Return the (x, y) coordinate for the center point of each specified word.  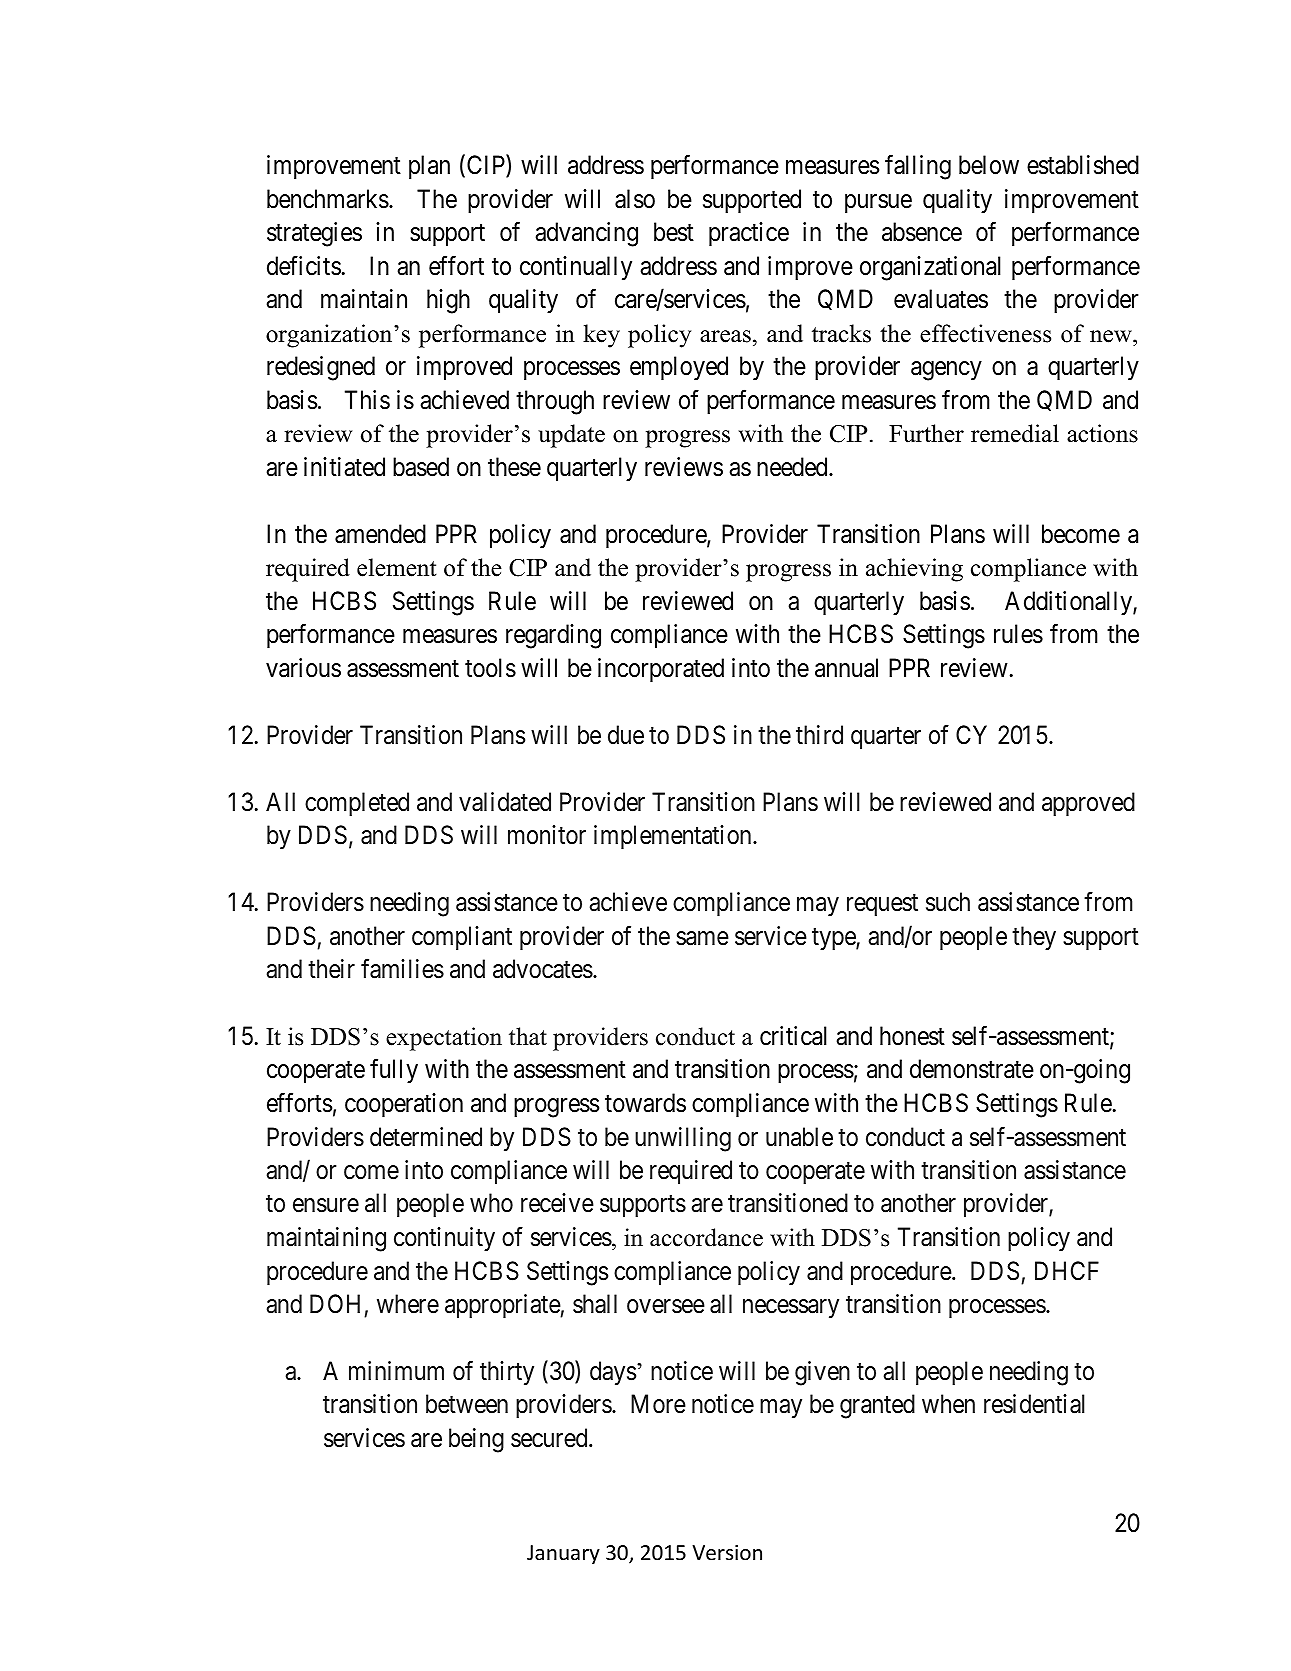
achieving (914, 570)
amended (380, 534)
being (476, 1440)
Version (727, 1553)
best (674, 232)
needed (793, 467)
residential (1034, 1404)
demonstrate (972, 1069)
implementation (674, 837)
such (948, 902)
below (989, 165)
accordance (706, 1237)
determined (426, 1137)
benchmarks (328, 199)
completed (357, 804)
